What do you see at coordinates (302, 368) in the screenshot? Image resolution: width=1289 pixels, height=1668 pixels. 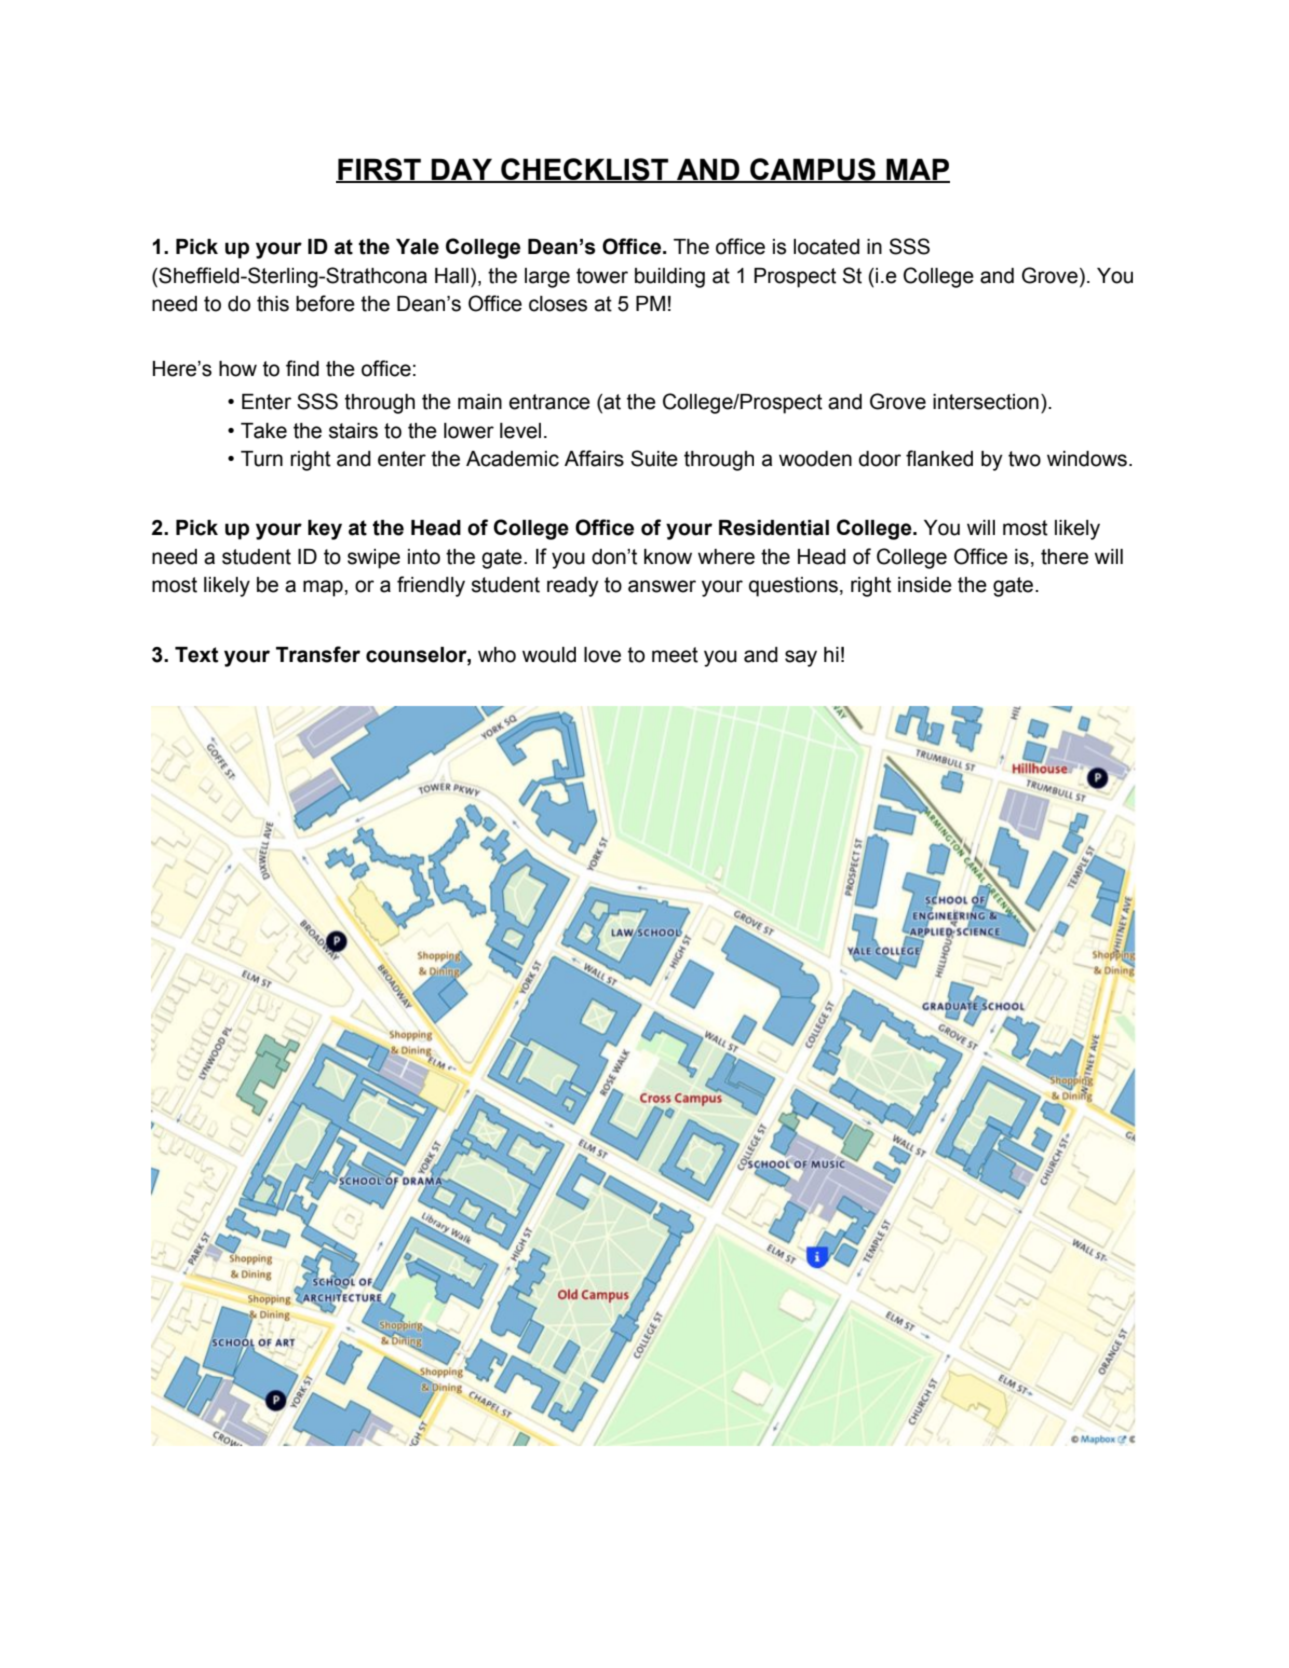 I see `find` at bounding box center [302, 368].
